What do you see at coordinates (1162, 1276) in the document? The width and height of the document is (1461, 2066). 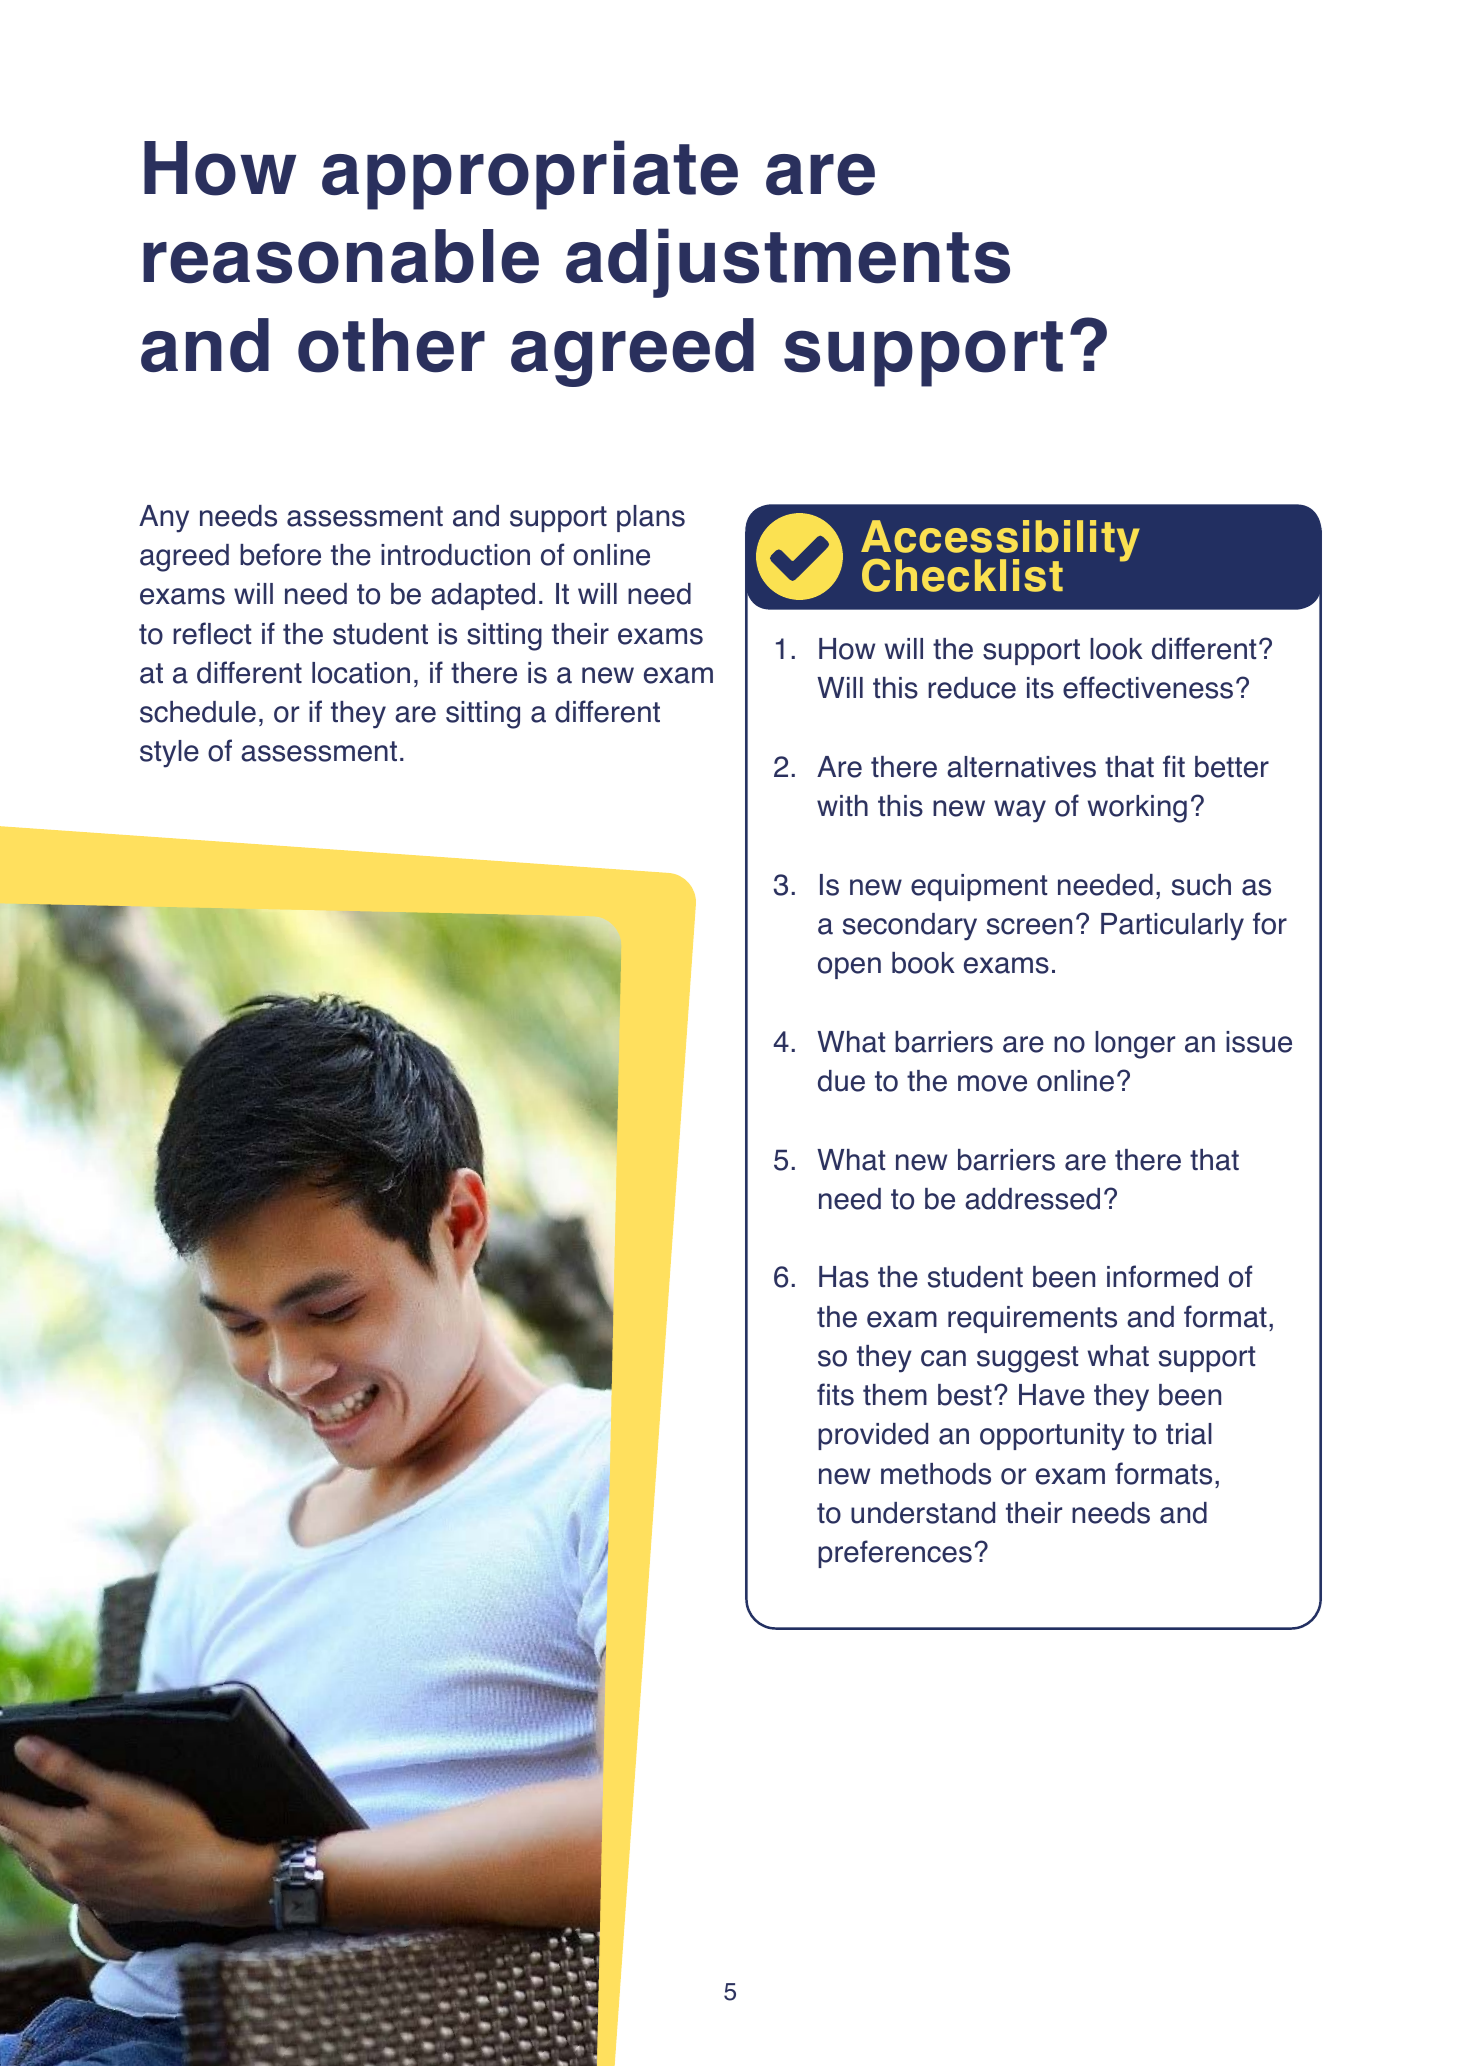 I see `informed` at bounding box center [1162, 1276].
